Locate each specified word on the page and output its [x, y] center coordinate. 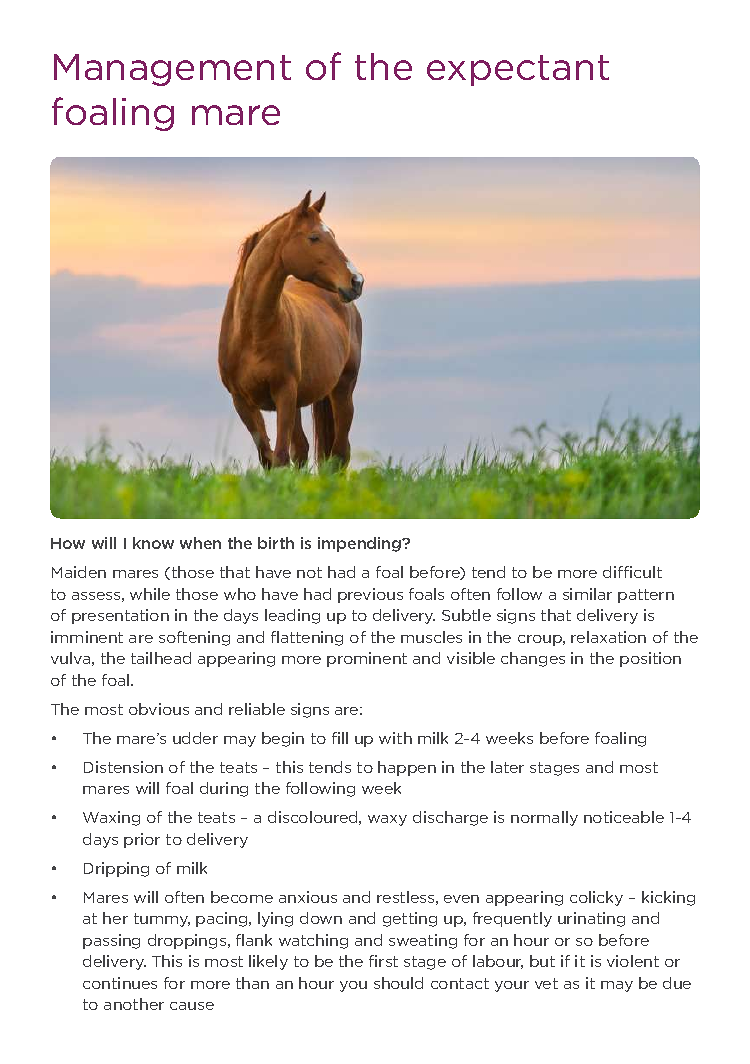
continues [120, 983]
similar [587, 594]
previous [370, 595]
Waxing [111, 818]
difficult [632, 572]
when [200, 543]
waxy [387, 820]
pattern [646, 596]
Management [172, 70]
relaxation [608, 637]
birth [276, 543]
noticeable [624, 817]
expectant [518, 70]
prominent [367, 659]
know [153, 543]
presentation [120, 616]
